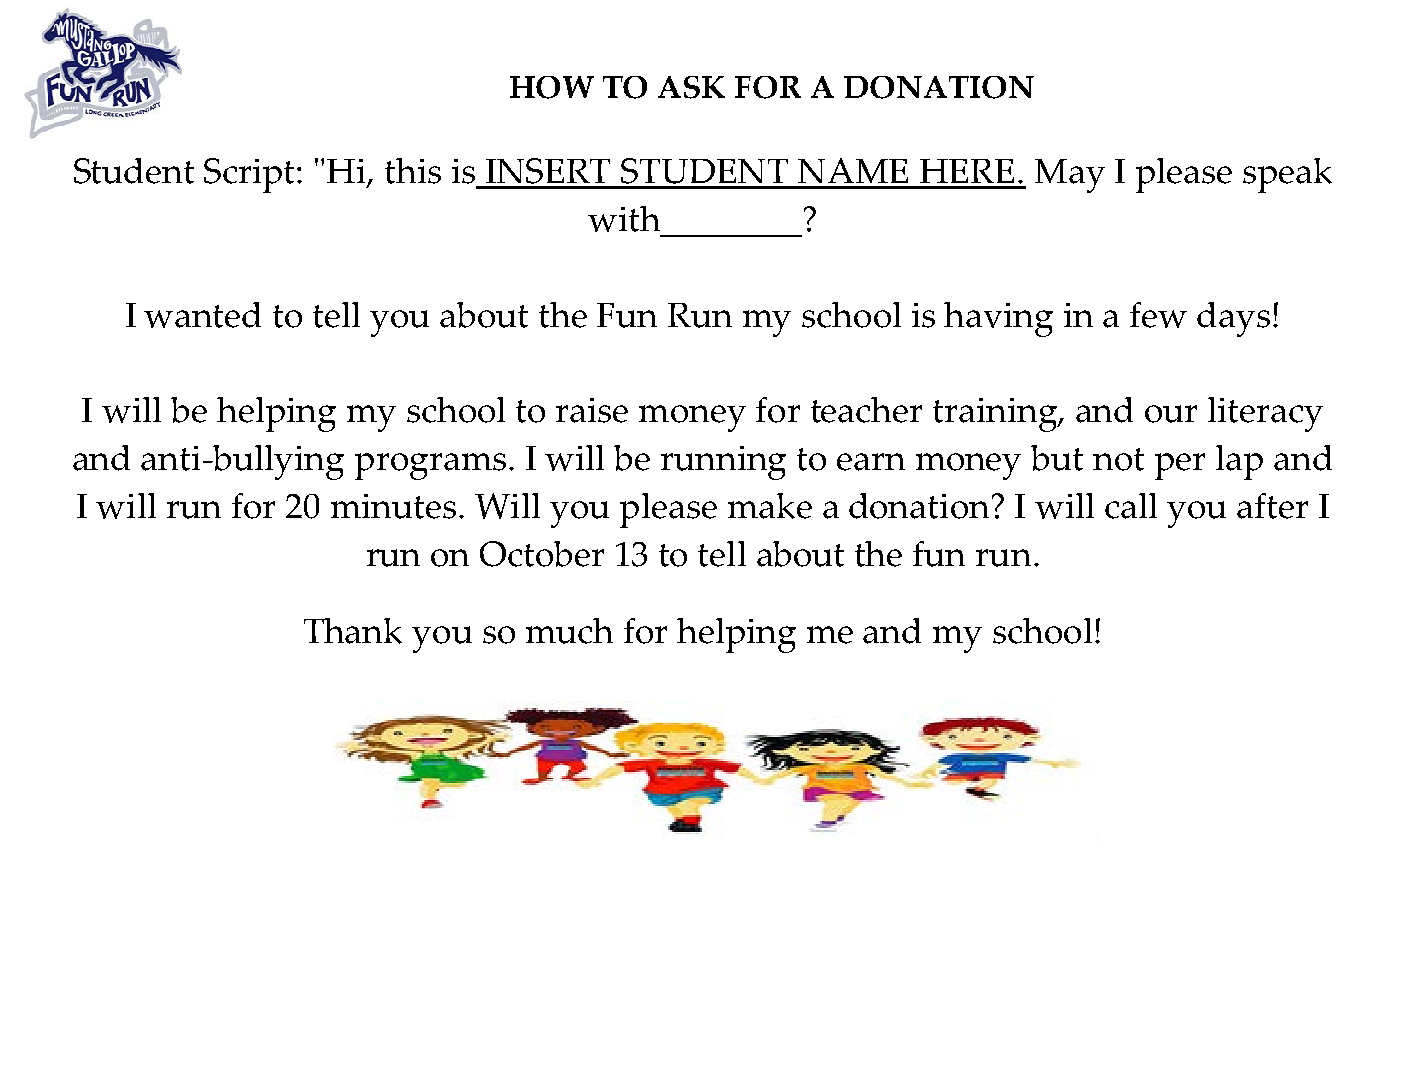 The width and height of the screenshot is (1406, 1086). Describe the element at coordinates (1131, 506) in the screenshot. I see `call` at that location.
